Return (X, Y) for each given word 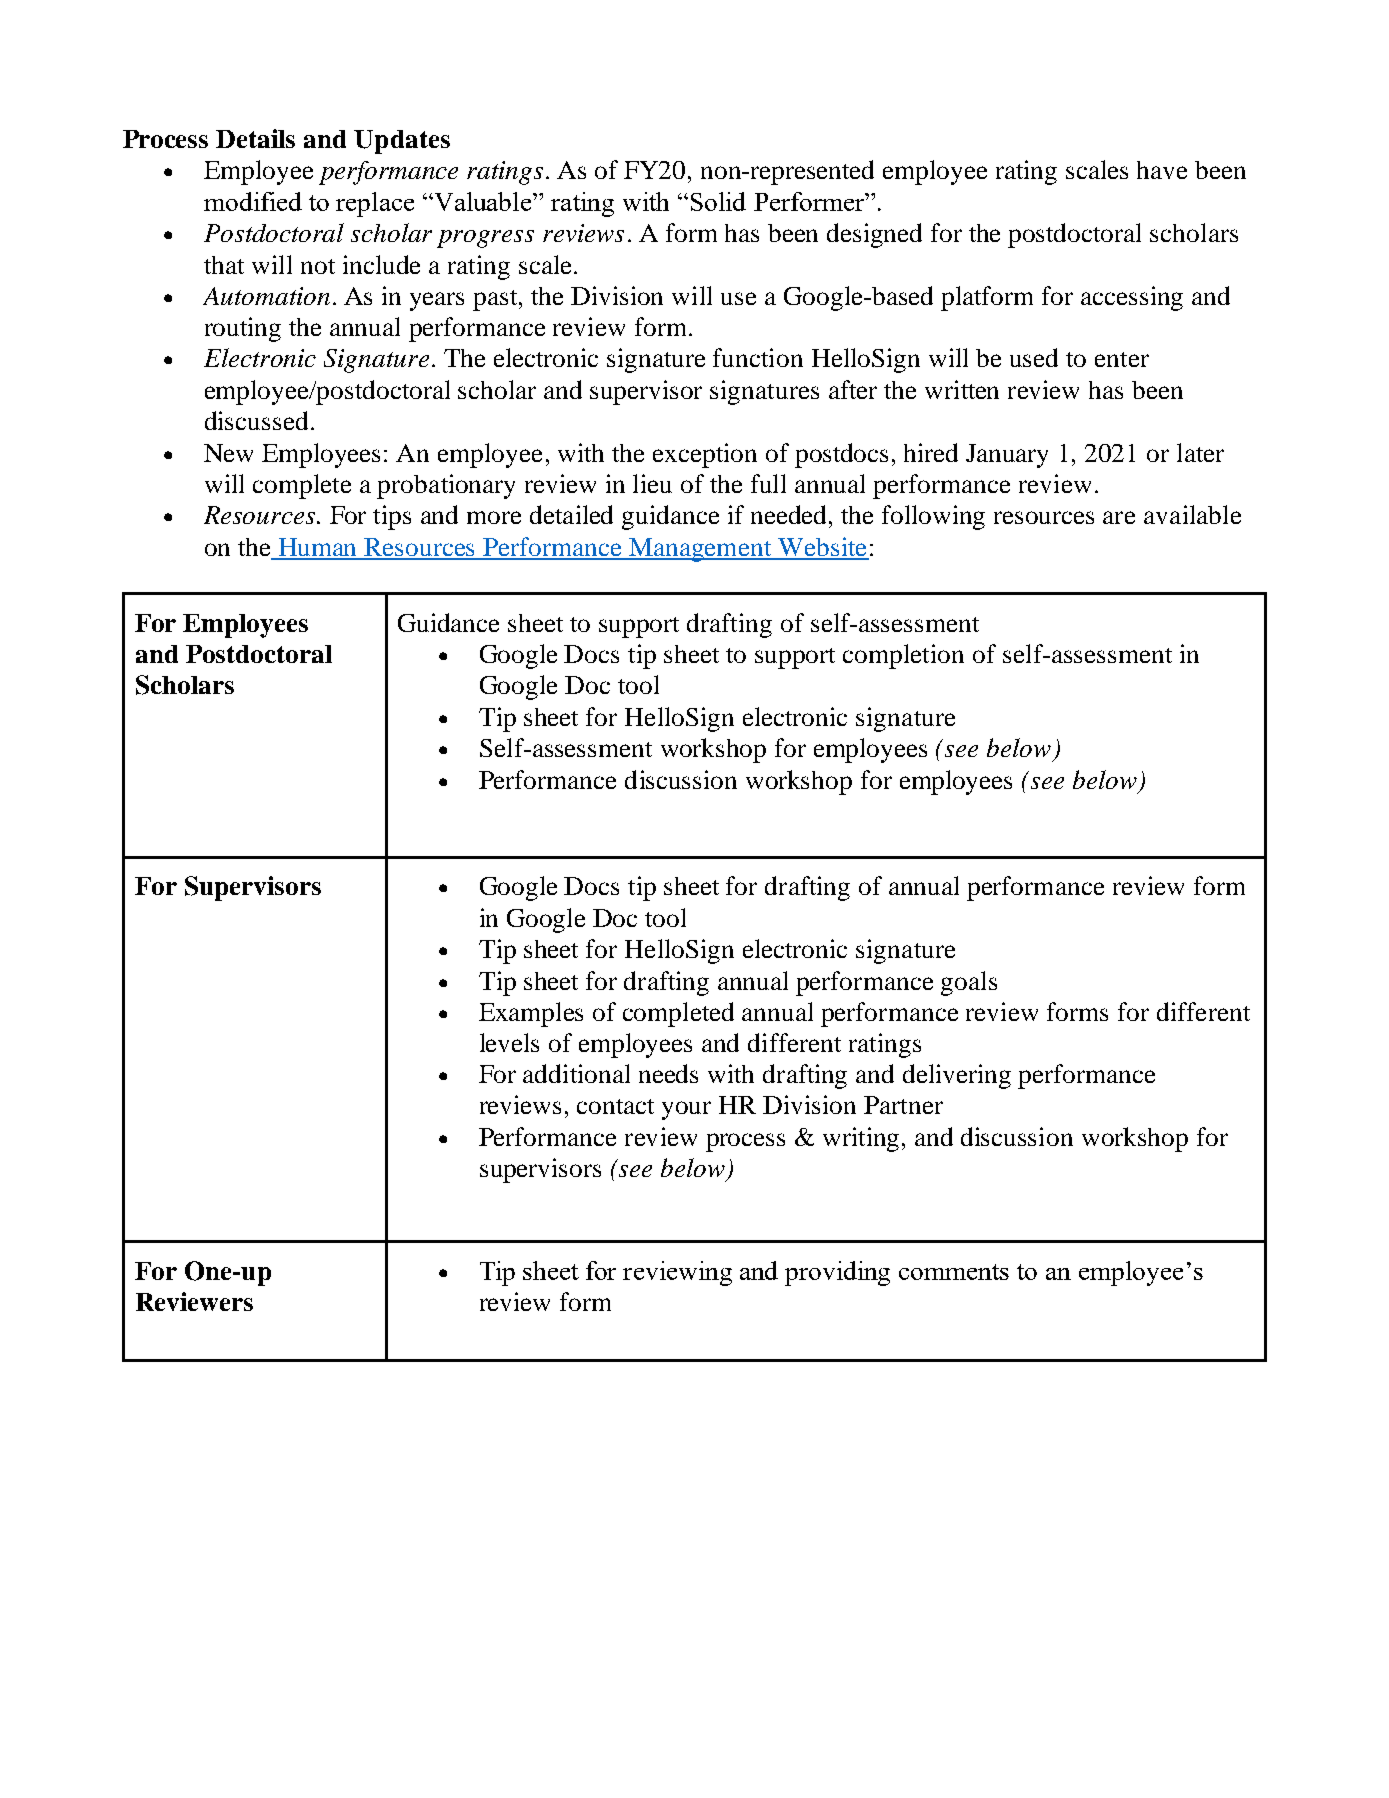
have (1162, 170)
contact (615, 1106)
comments (954, 1272)
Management (700, 550)
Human (318, 548)
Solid (718, 201)
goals (969, 983)
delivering (957, 1076)
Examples (531, 1014)
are (1119, 517)
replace (375, 204)
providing (837, 1273)
